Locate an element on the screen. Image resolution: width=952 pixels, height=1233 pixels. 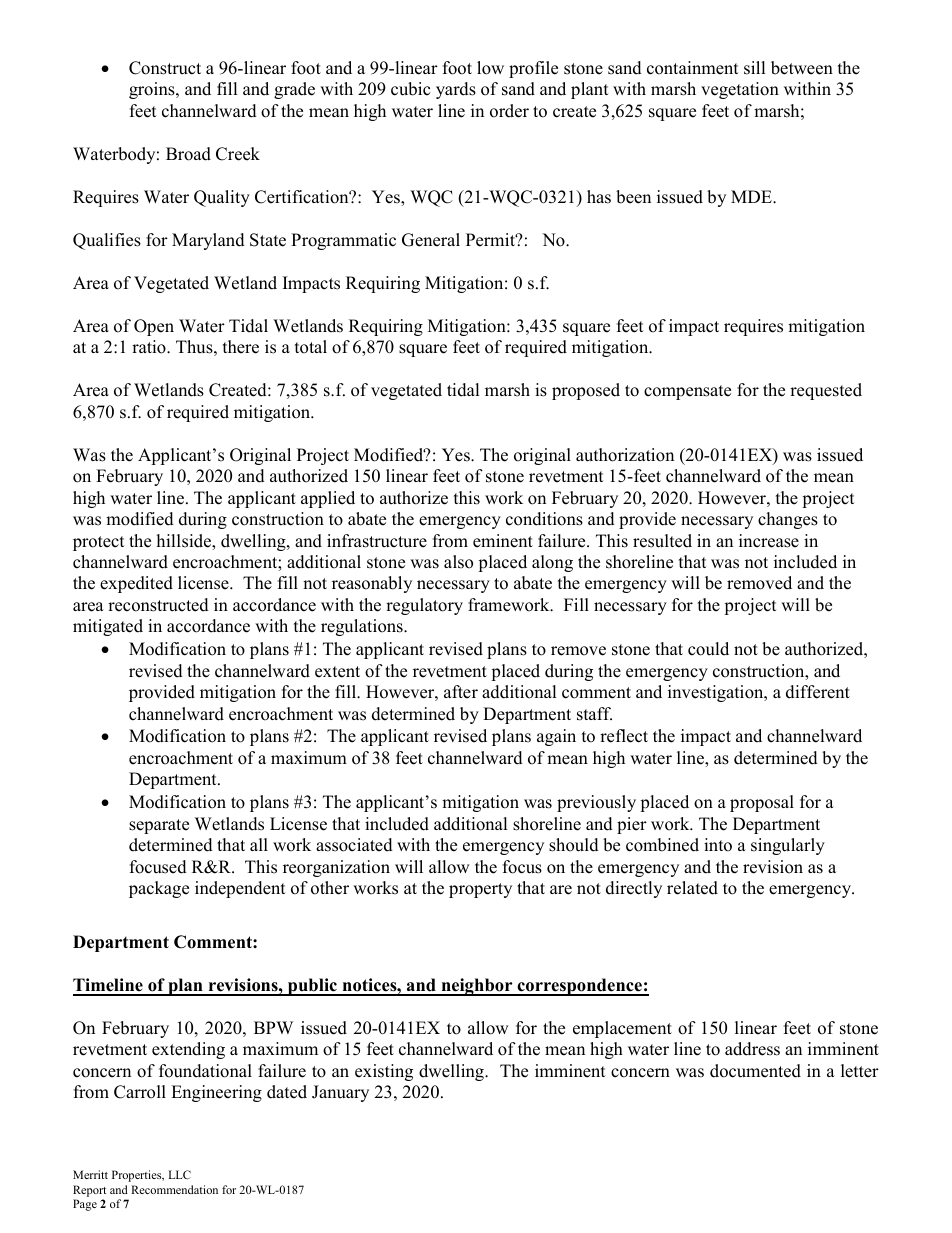
yards is located at coordinates (456, 90).
